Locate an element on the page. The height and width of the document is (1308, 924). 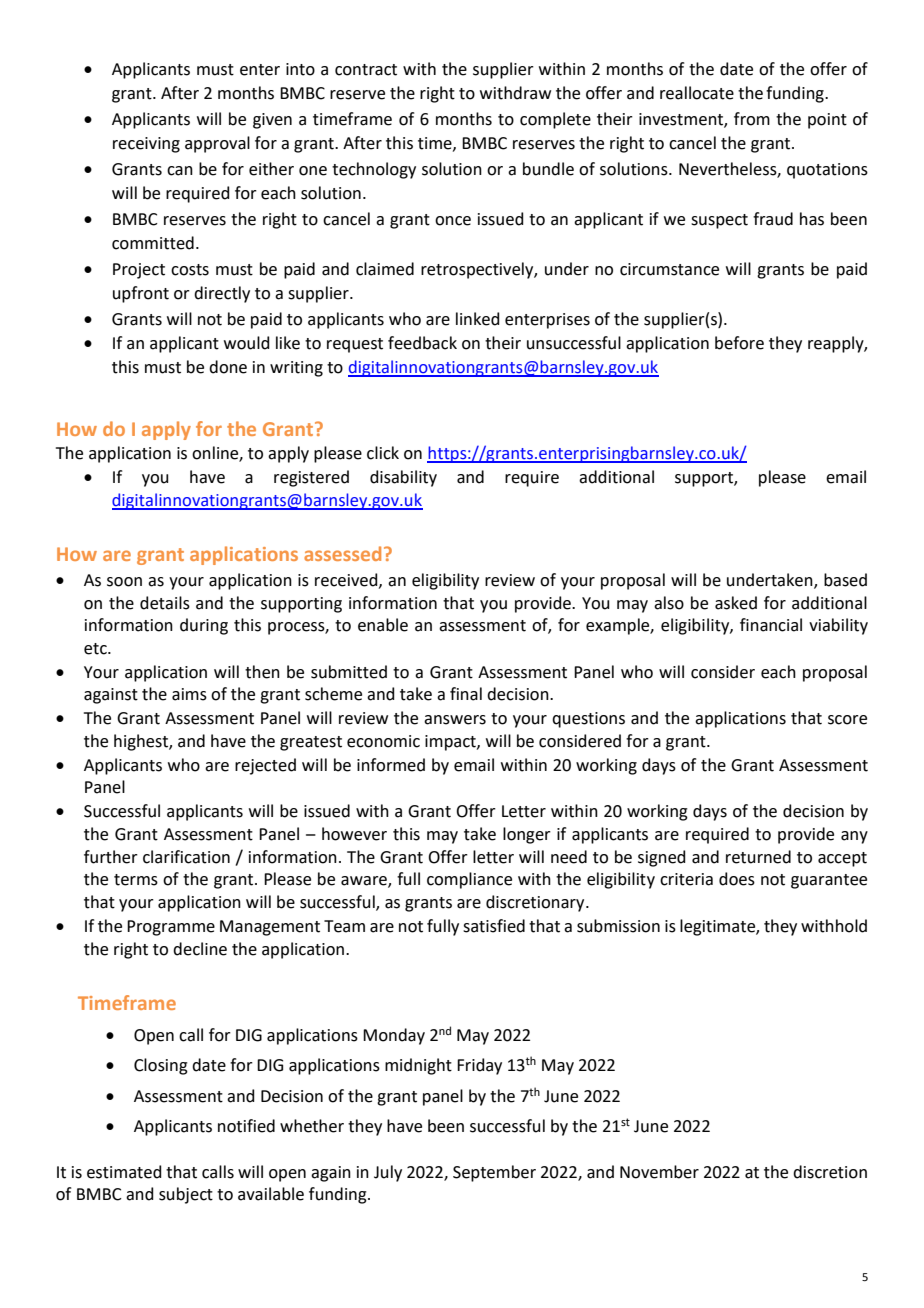
before is located at coordinates (739, 343).
